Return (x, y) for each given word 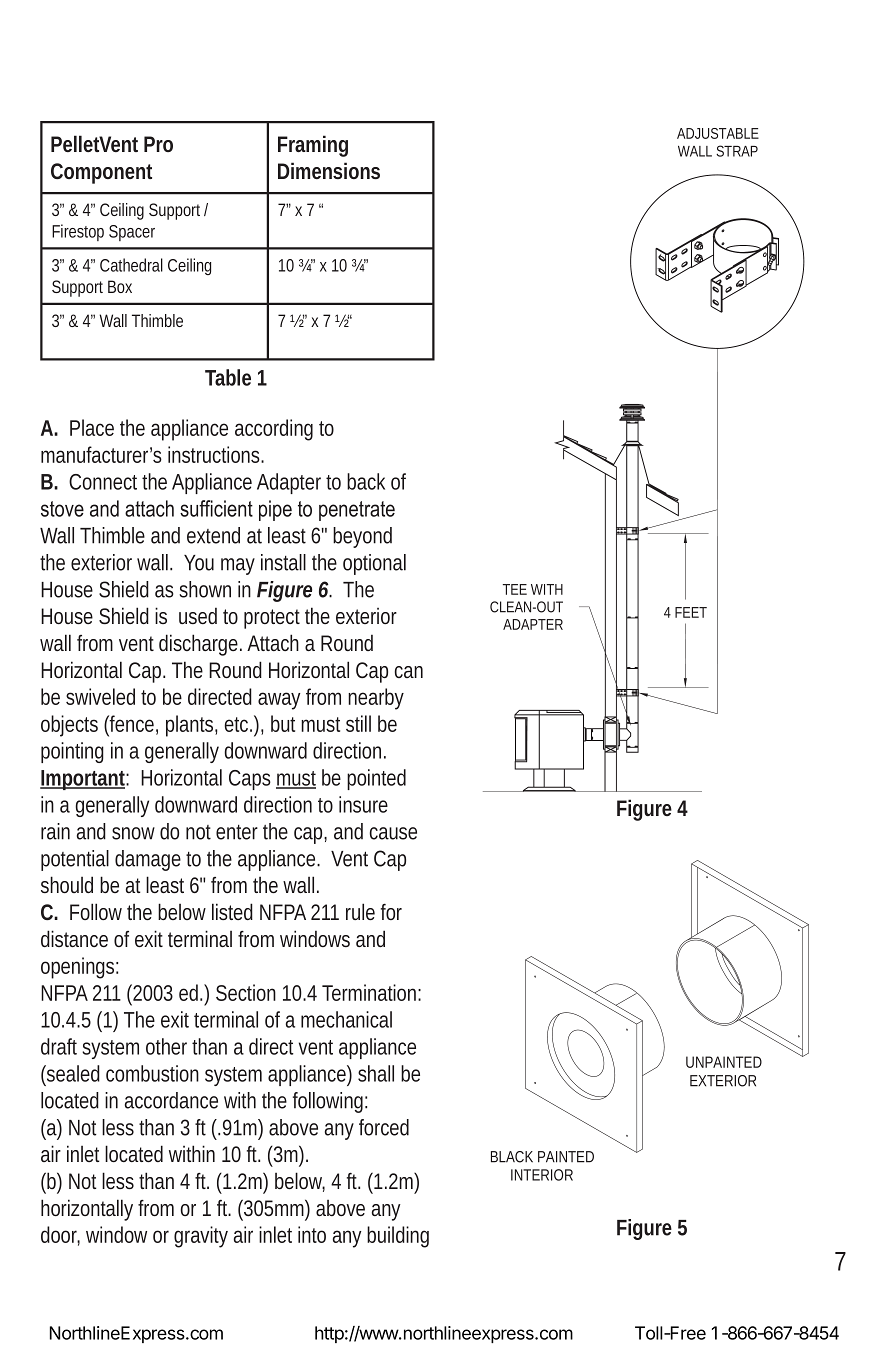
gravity (201, 1237)
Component (101, 173)
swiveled (100, 696)
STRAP (737, 151)
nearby (376, 699)
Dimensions (329, 170)
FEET (691, 612)
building (398, 1237)
